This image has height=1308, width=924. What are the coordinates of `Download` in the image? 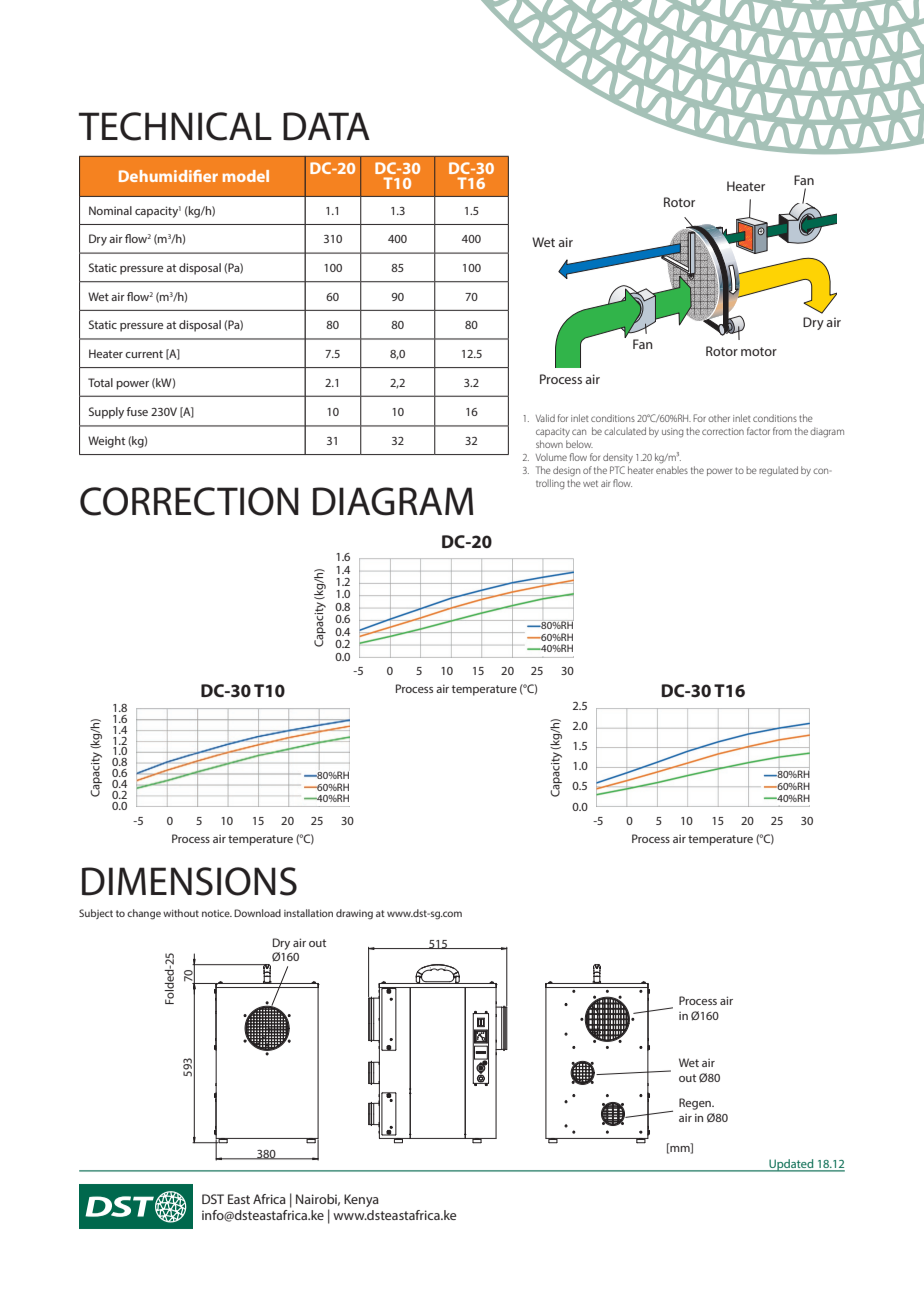 It's located at (257, 913).
